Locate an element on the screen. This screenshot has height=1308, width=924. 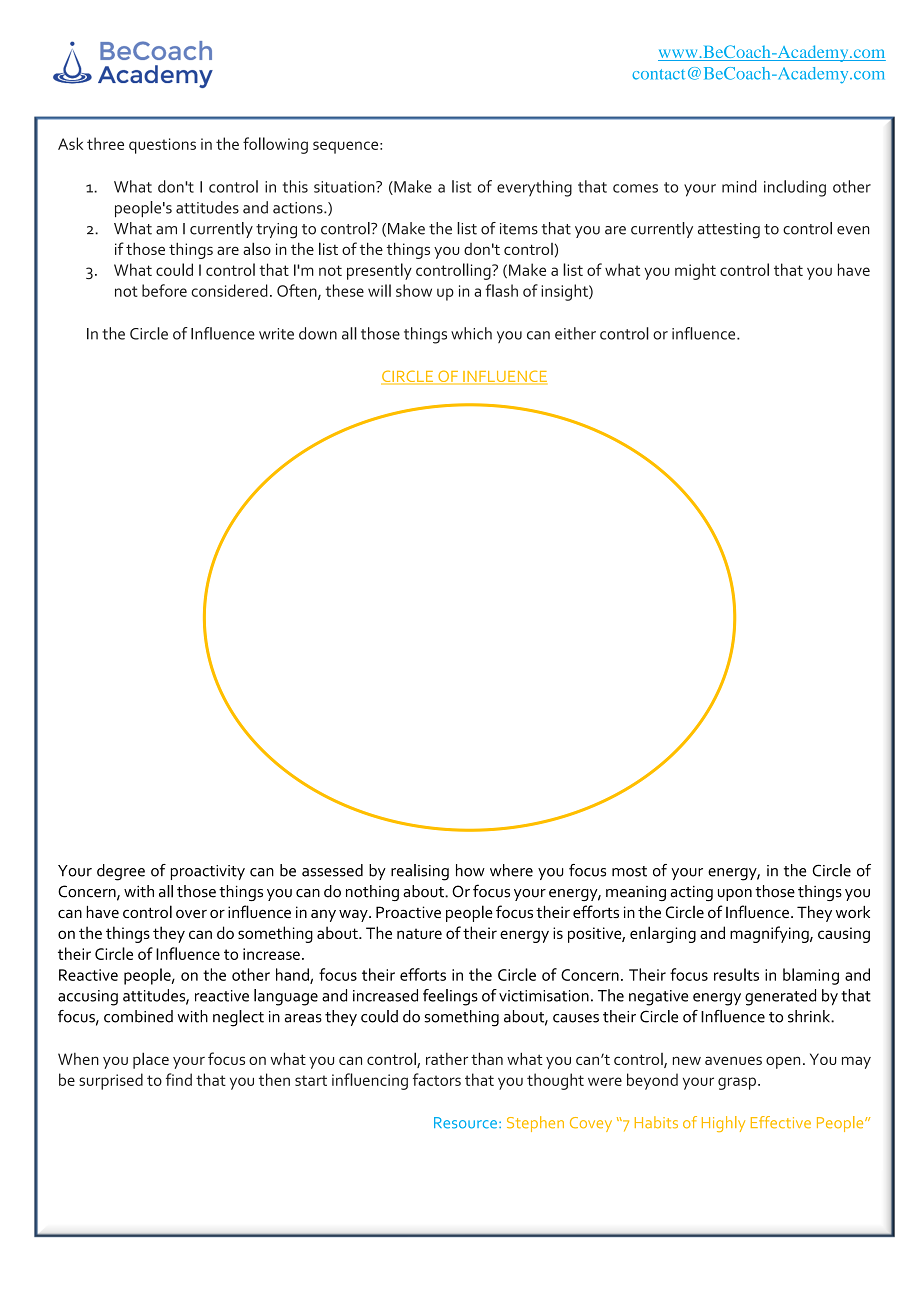
questions is located at coordinates (162, 146).
